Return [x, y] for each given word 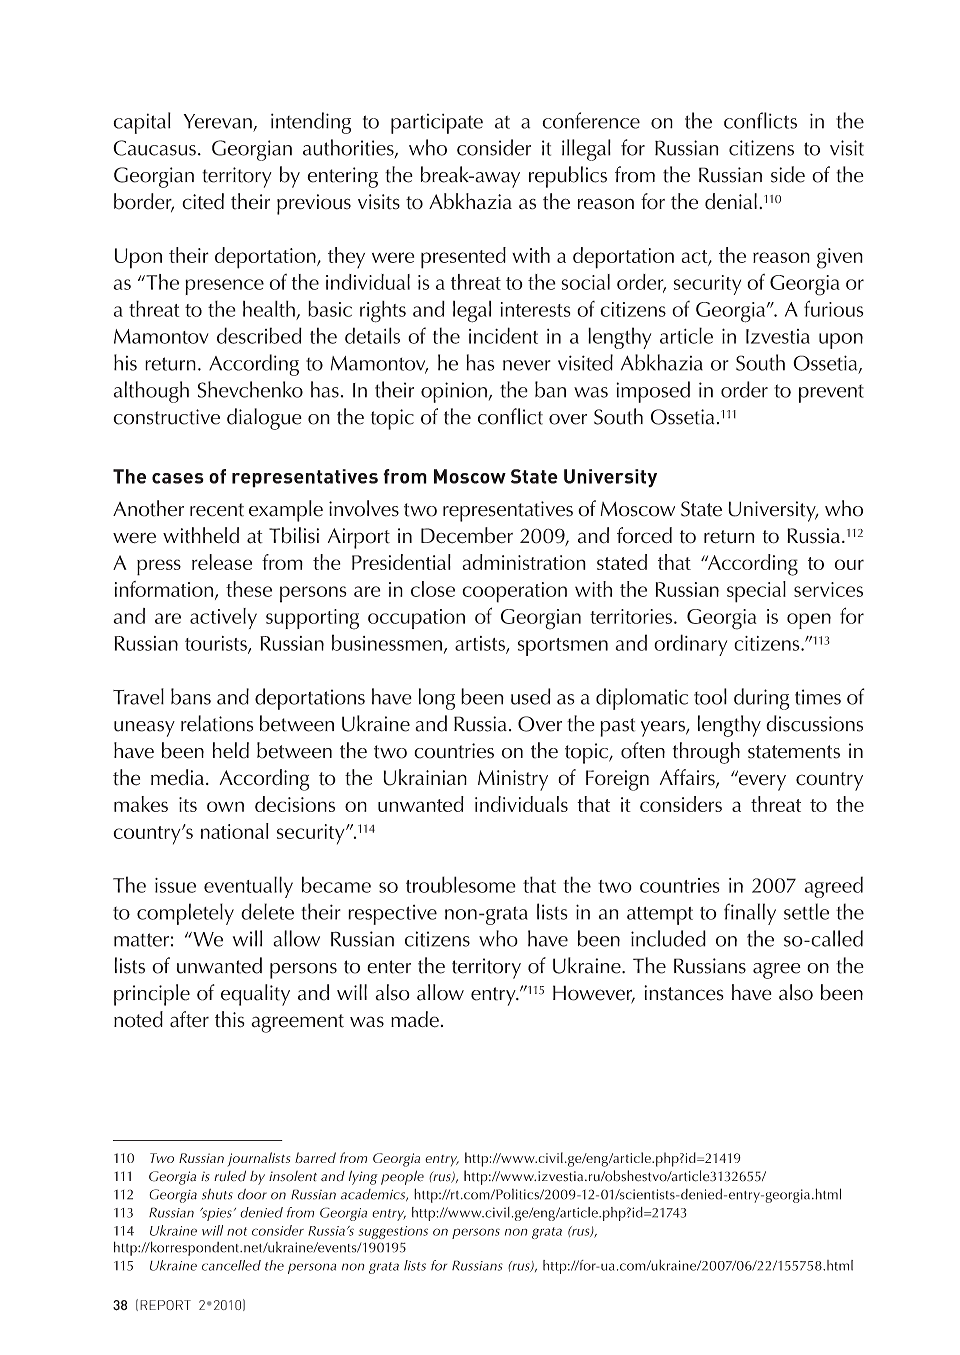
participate [437, 124]
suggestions [393, 1232]
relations [217, 723]
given [840, 258]
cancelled [231, 1265]
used [531, 696]
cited [203, 201]
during [762, 699]
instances [684, 993]
